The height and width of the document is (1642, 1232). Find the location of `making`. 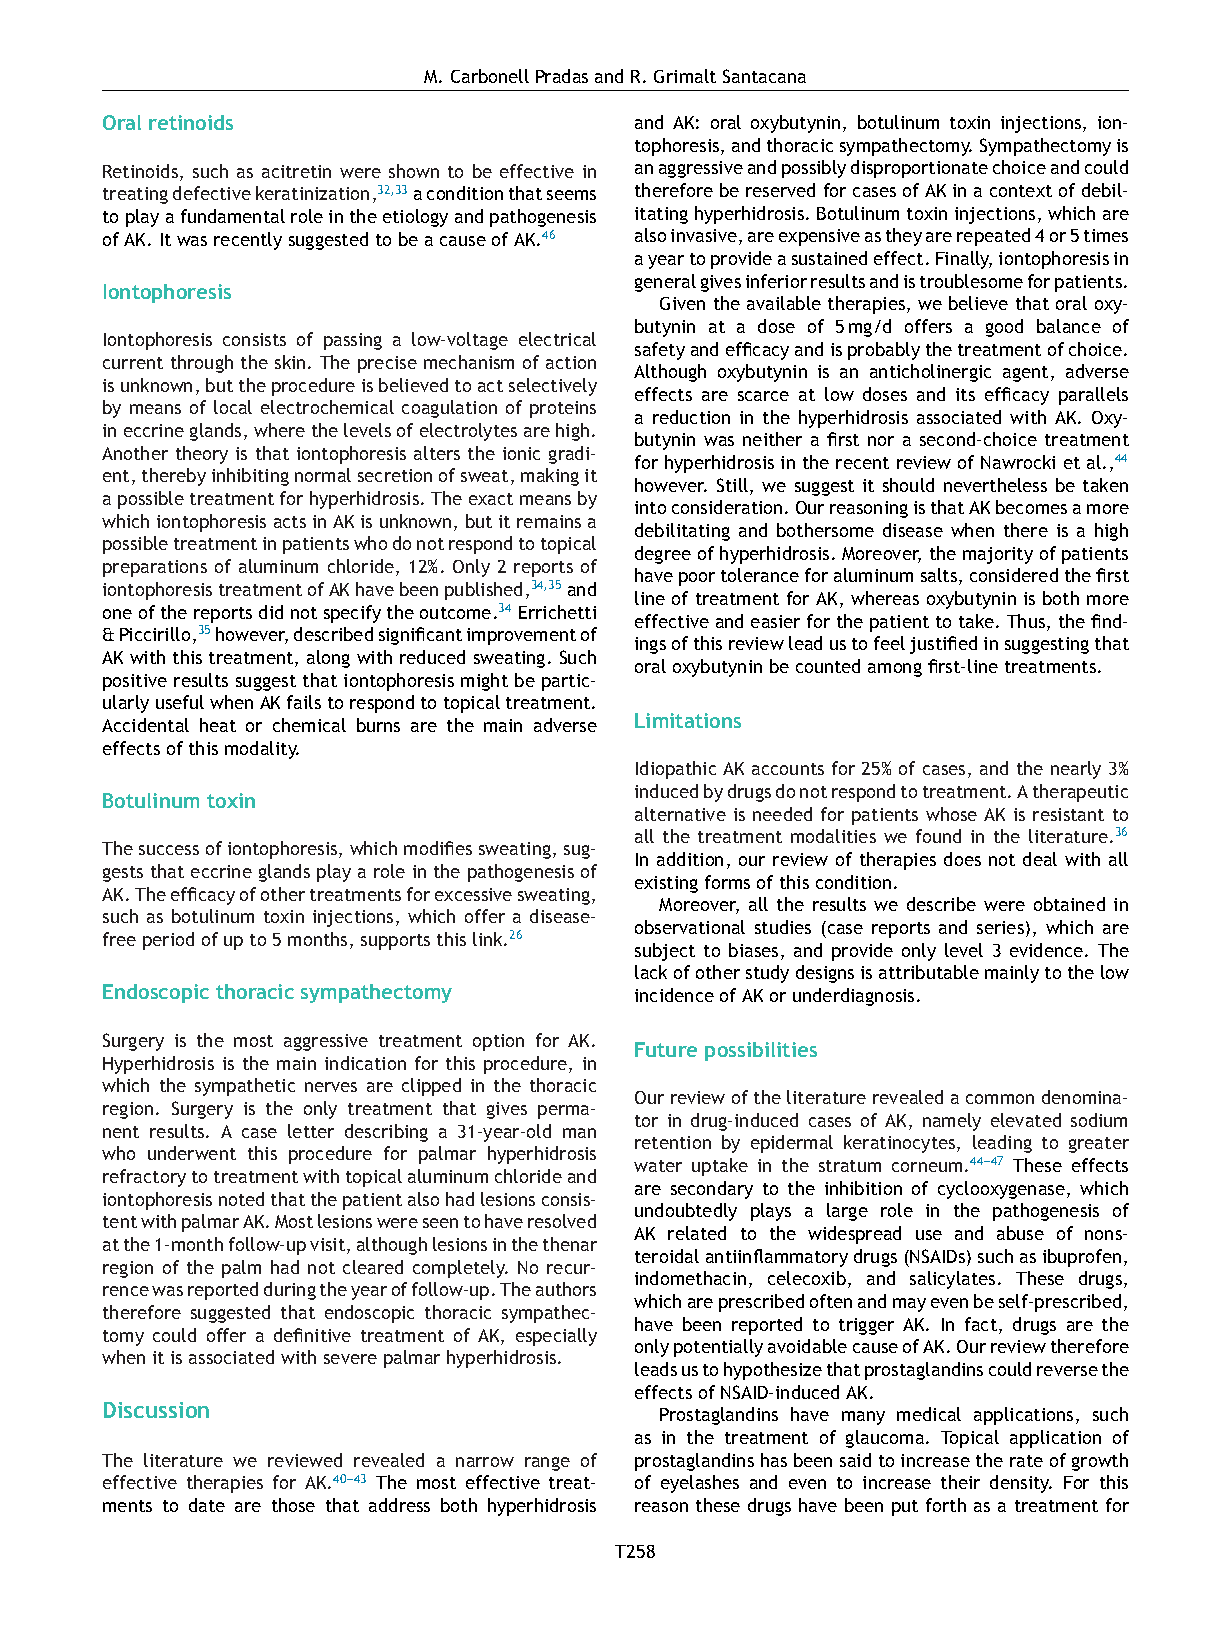

making is located at coordinates (550, 477).
